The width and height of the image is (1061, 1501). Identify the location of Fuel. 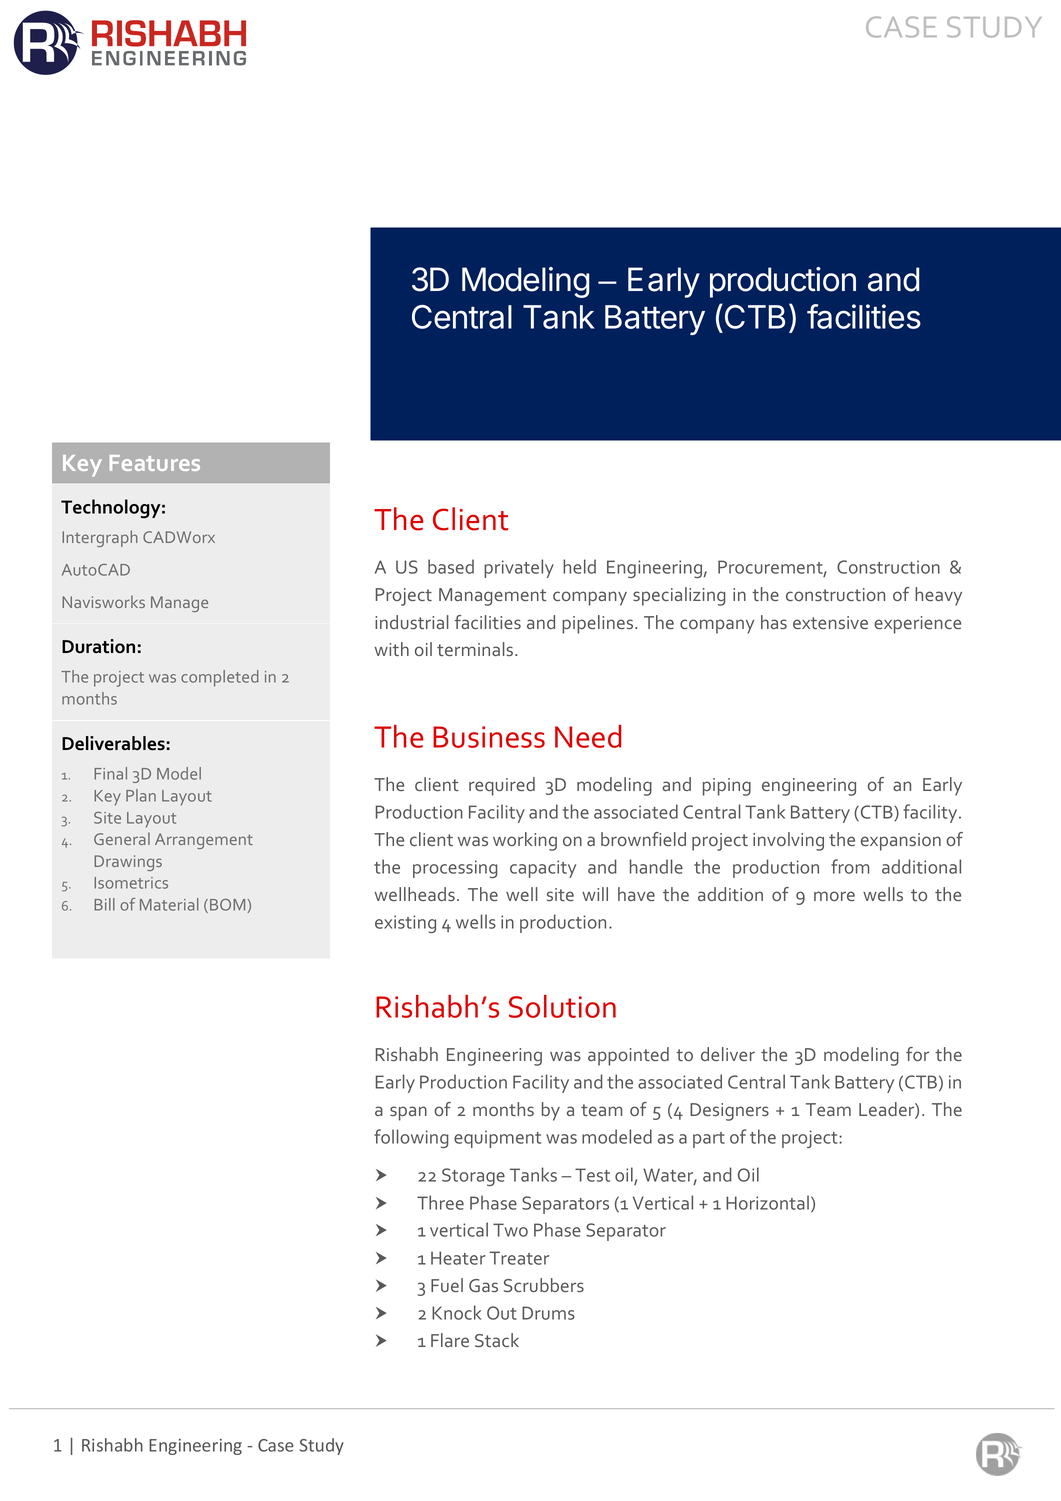
(447, 1285).
